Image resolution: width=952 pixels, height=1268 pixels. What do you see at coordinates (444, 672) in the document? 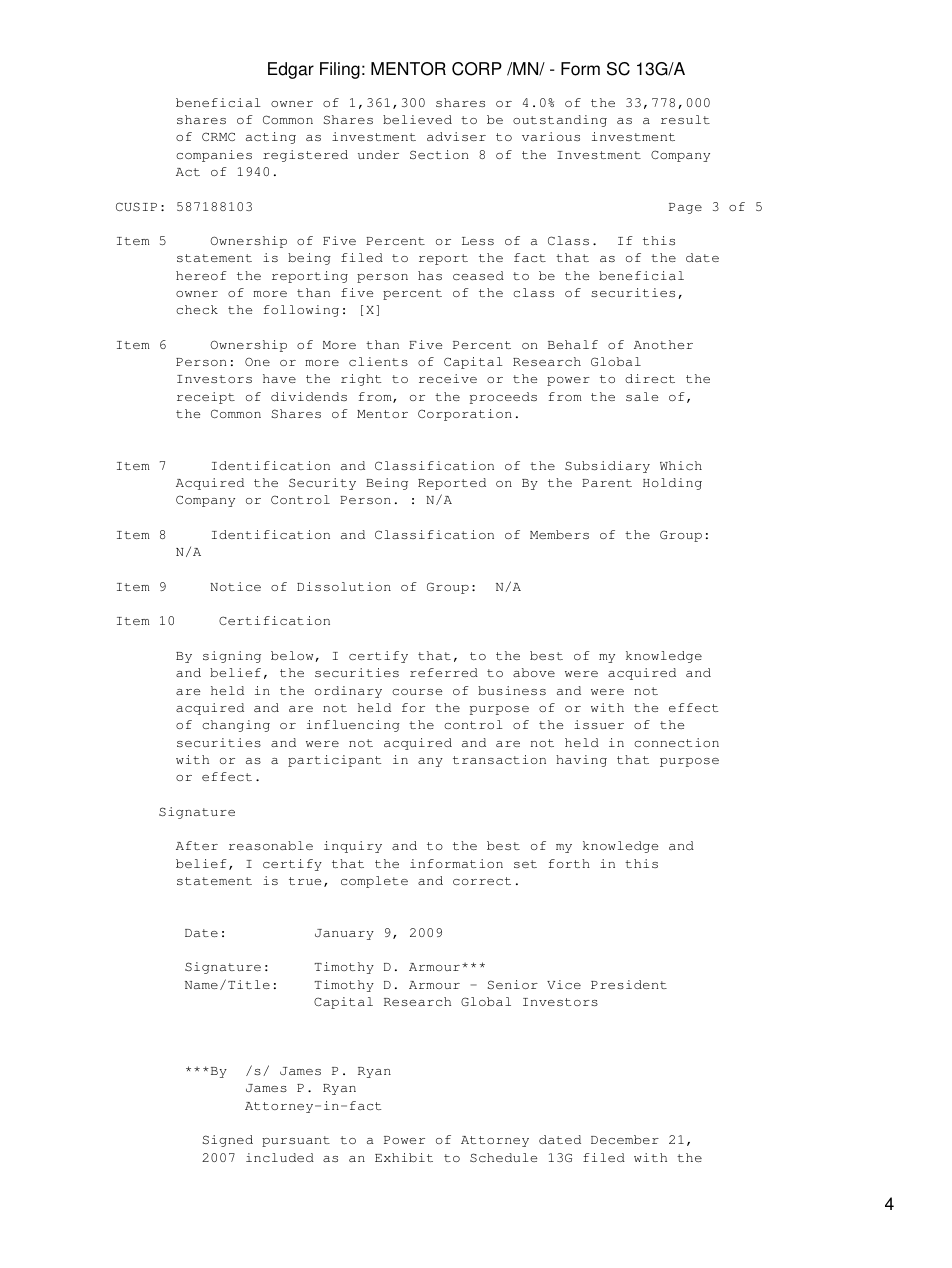
I see `referred` at bounding box center [444, 672].
